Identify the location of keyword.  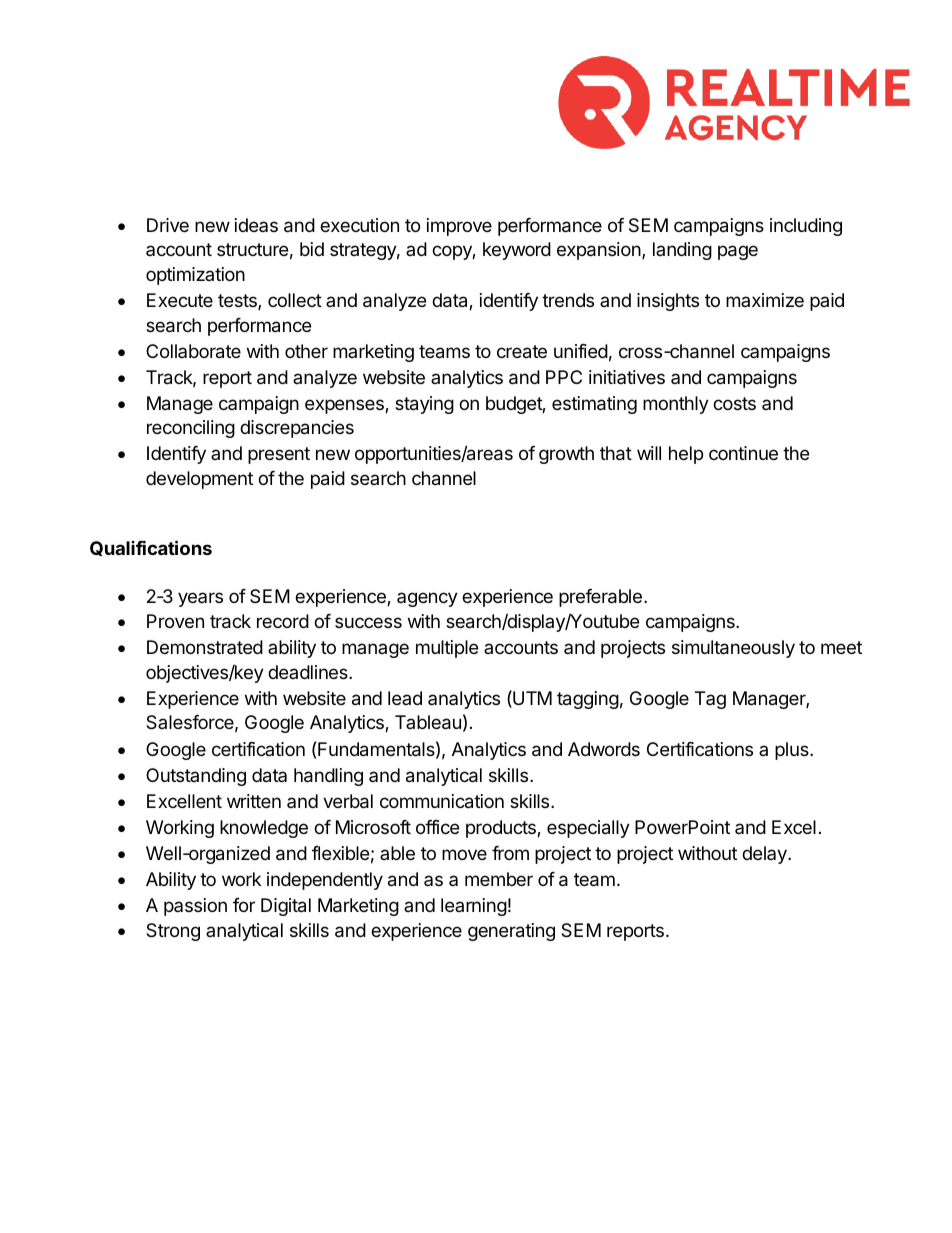
(517, 251).
